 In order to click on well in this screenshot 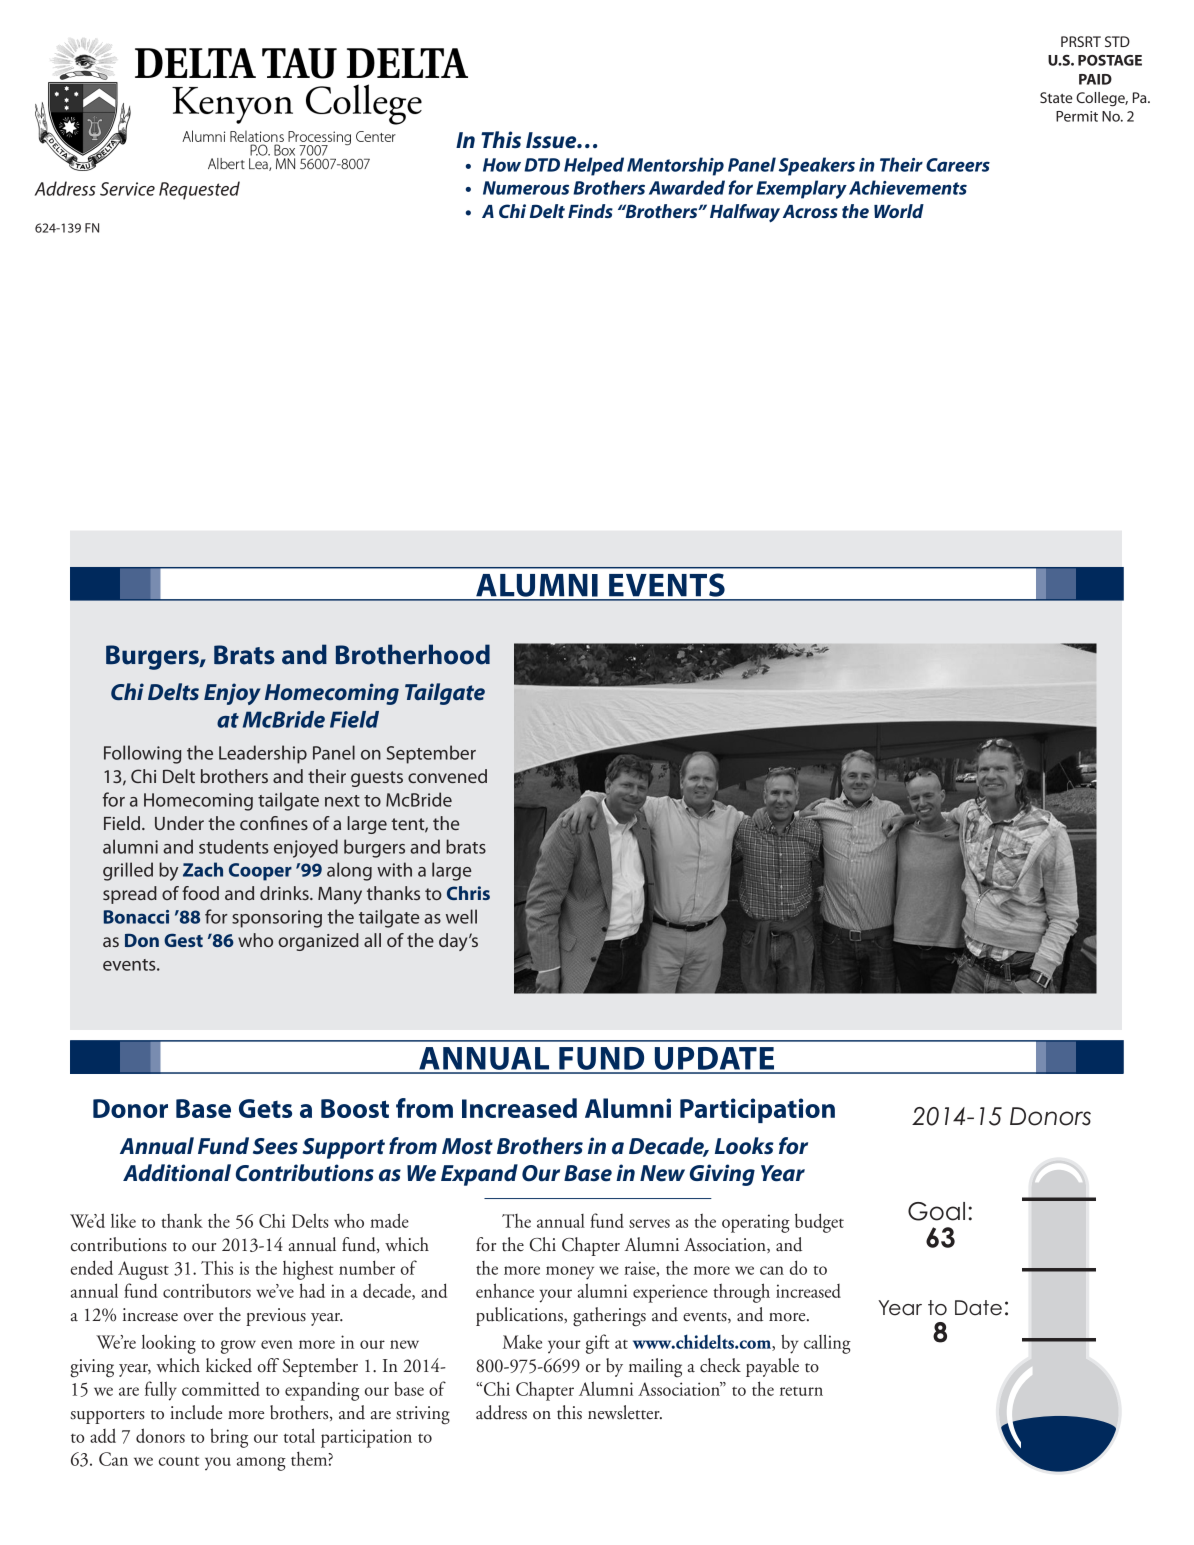, I will do `click(461, 916)`.
